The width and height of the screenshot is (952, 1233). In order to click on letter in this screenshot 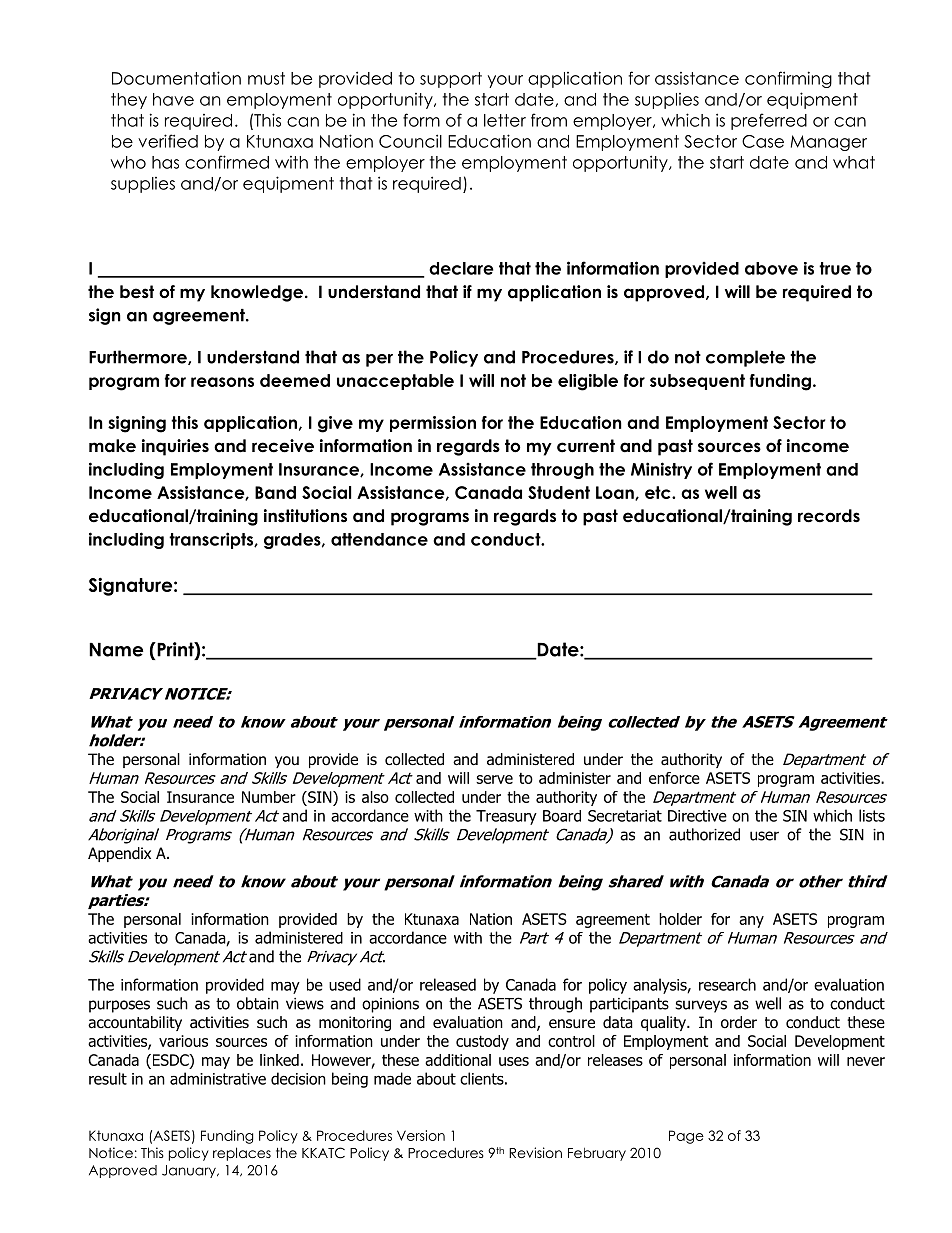, I will do `click(505, 120)`.
